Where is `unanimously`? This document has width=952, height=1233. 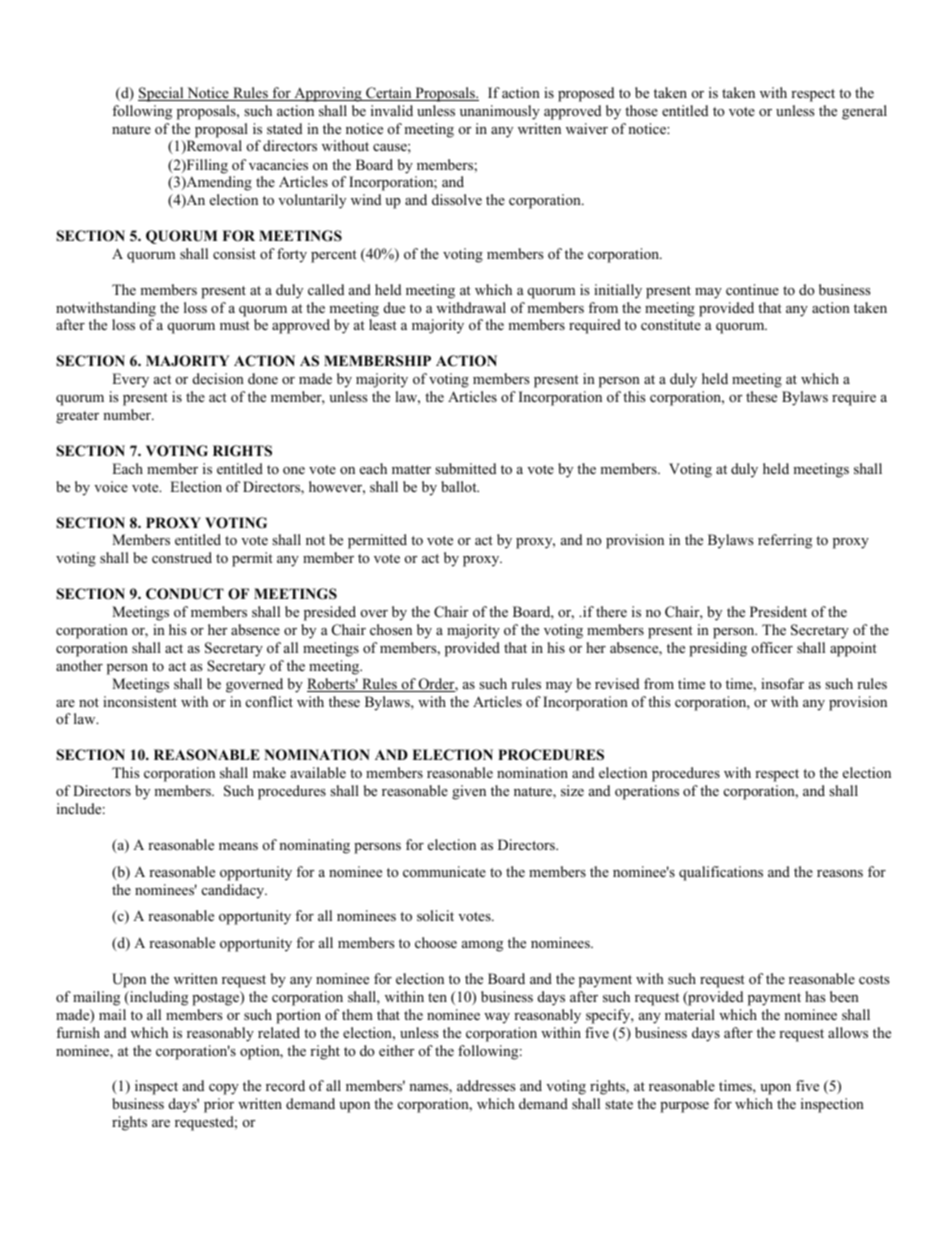 unanimously is located at coordinates (500, 112).
